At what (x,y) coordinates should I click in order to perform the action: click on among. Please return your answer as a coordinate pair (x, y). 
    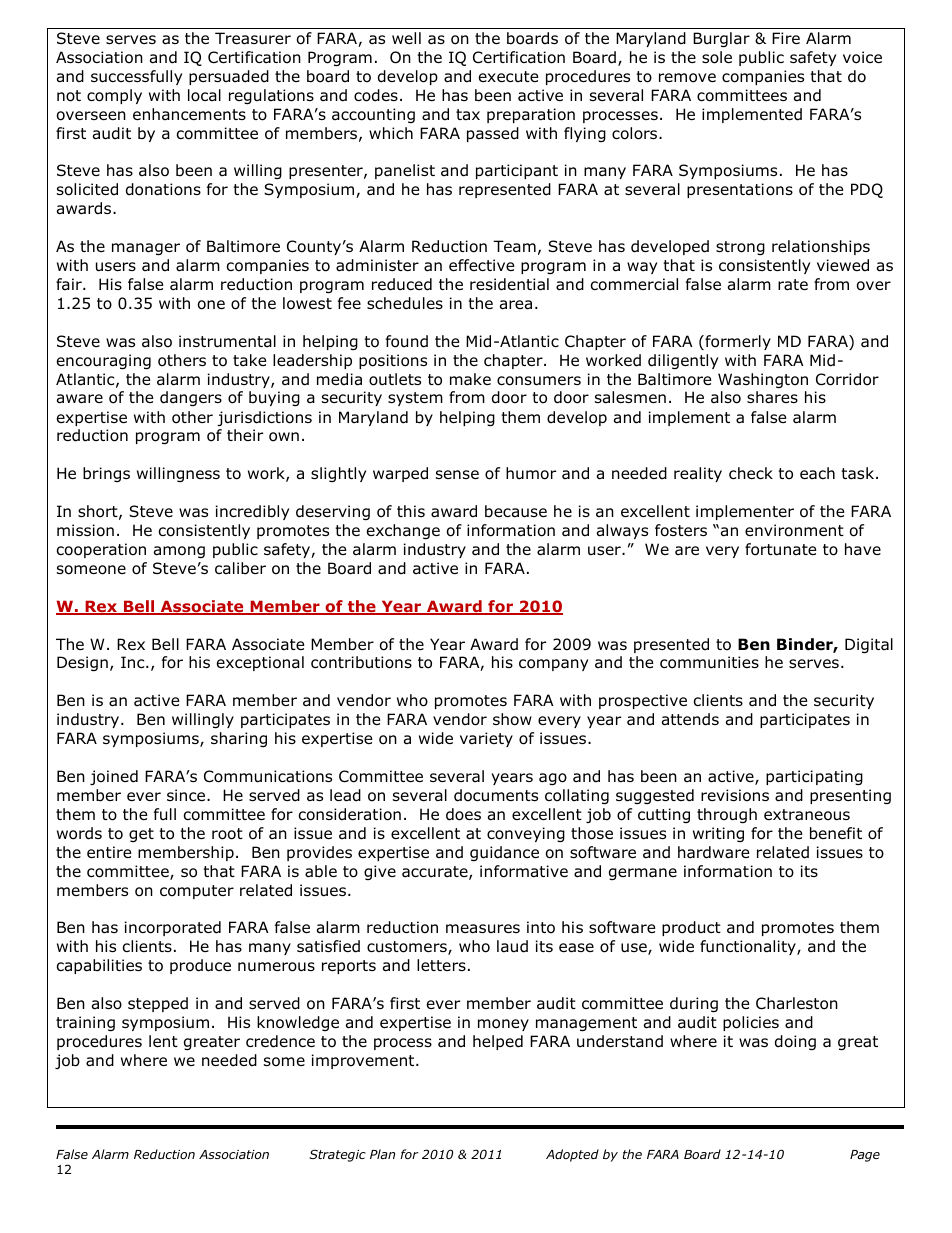
    Looking at the image, I should click on (179, 552).
